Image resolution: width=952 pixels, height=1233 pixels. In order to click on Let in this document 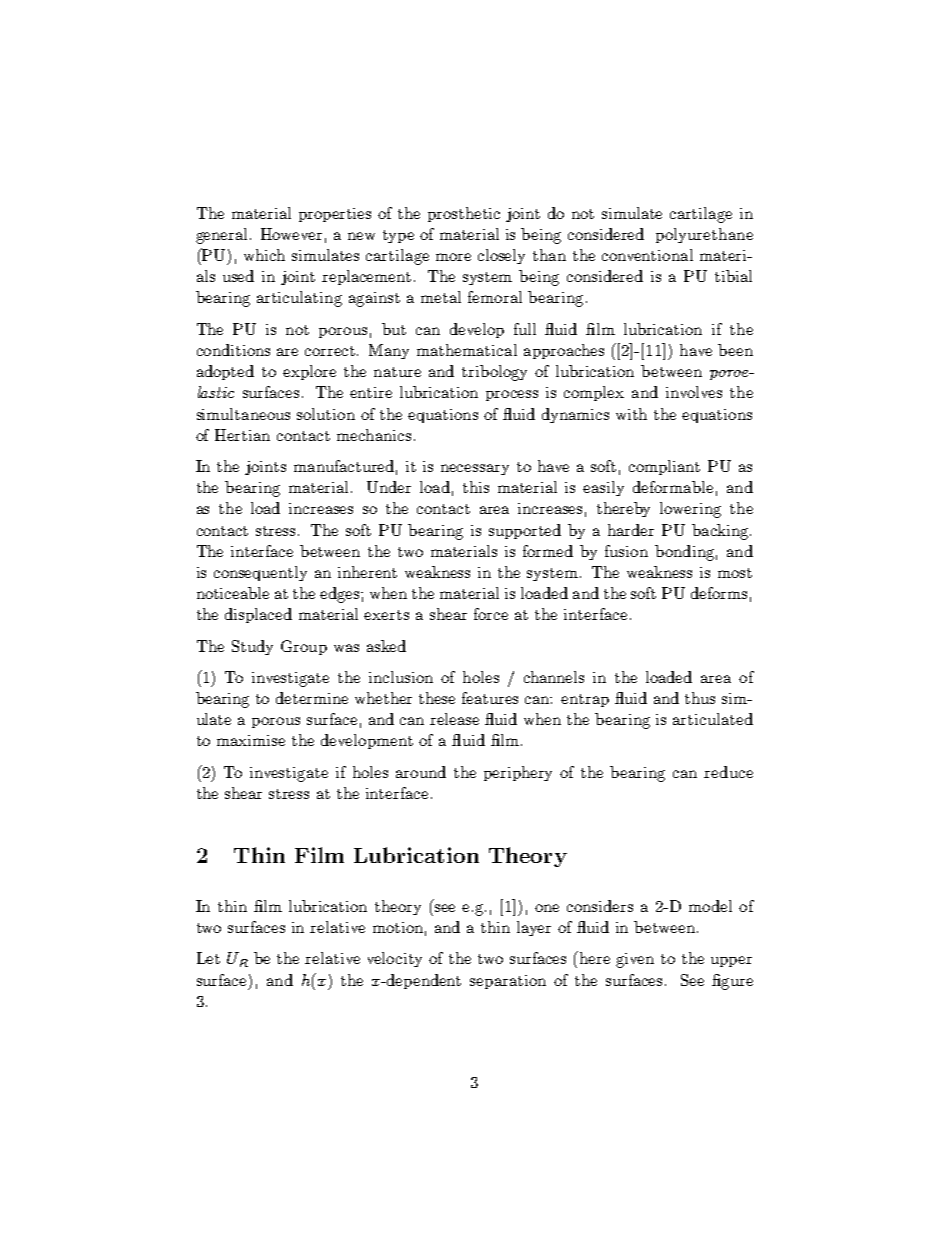, I will do `click(208, 958)`.
